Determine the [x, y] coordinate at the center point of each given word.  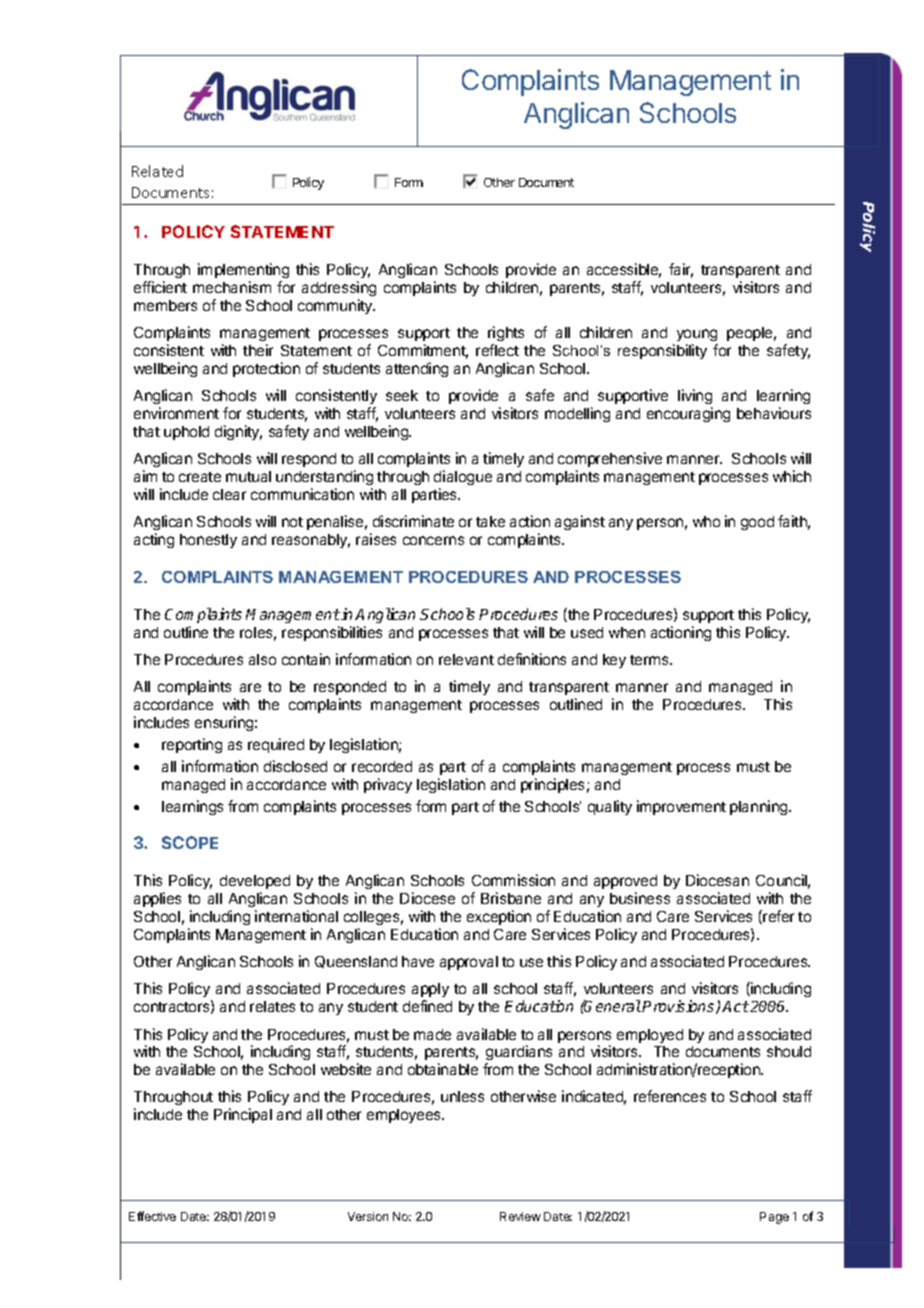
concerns [433, 540]
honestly [208, 541]
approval [469, 963]
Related [157, 171]
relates [272, 1006]
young [697, 337]
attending [417, 369]
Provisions [679, 1007]
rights [506, 335]
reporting [192, 745]
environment [176, 413]
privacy [388, 785]
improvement [681, 807]
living [695, 398]
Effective [152, 1216]
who [706, 521]
